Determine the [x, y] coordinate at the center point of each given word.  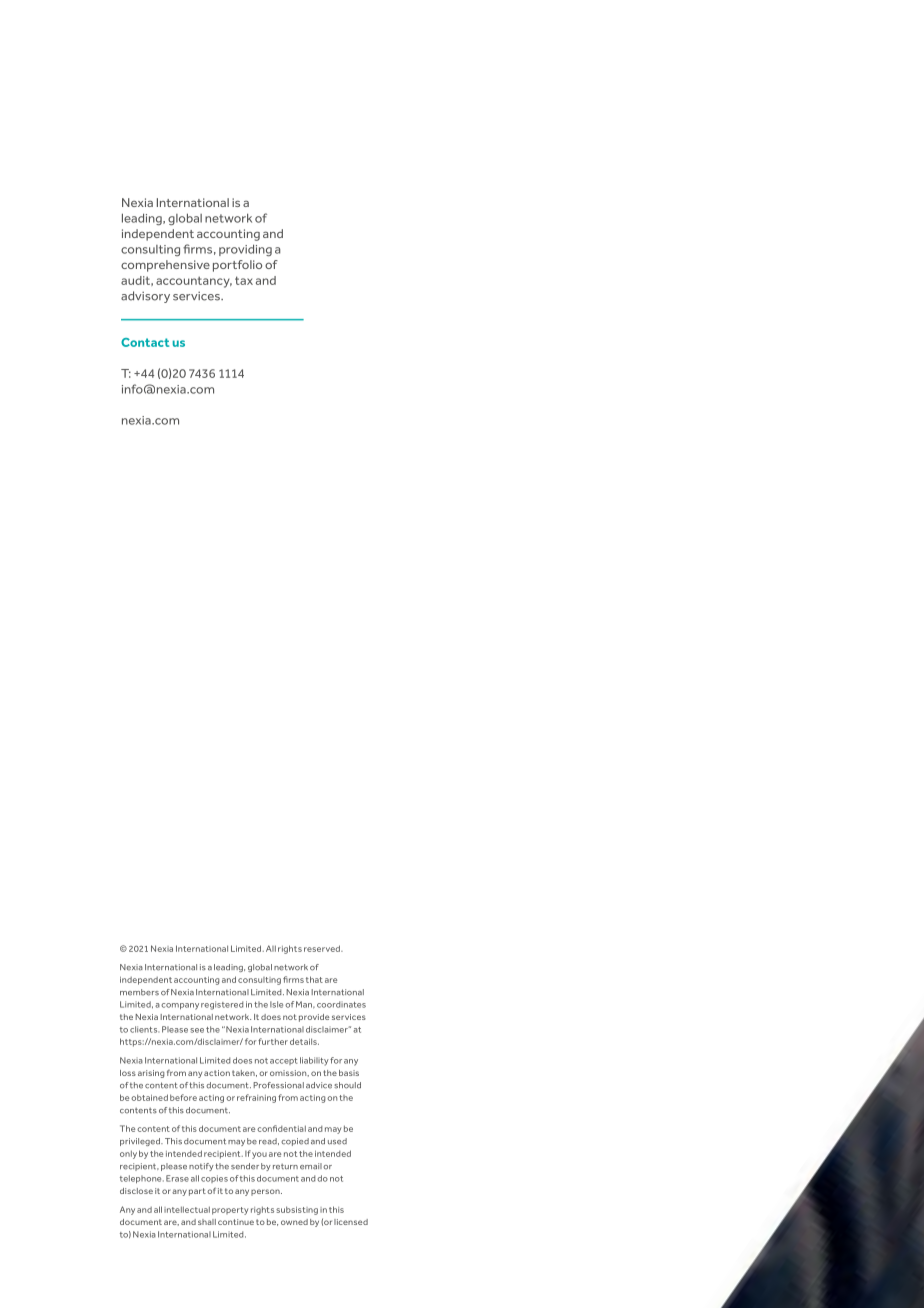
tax [244, 280]
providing [245, 250]
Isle [276, 1004]
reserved [323, 948]
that [314, 979]
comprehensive [165, 266]
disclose [136, 1191]
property [230, 1211]
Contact [145, 342]
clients [144, 1029]
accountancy [194, 282]
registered [222, 1005]
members [139, 992]
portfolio [237, 266]
